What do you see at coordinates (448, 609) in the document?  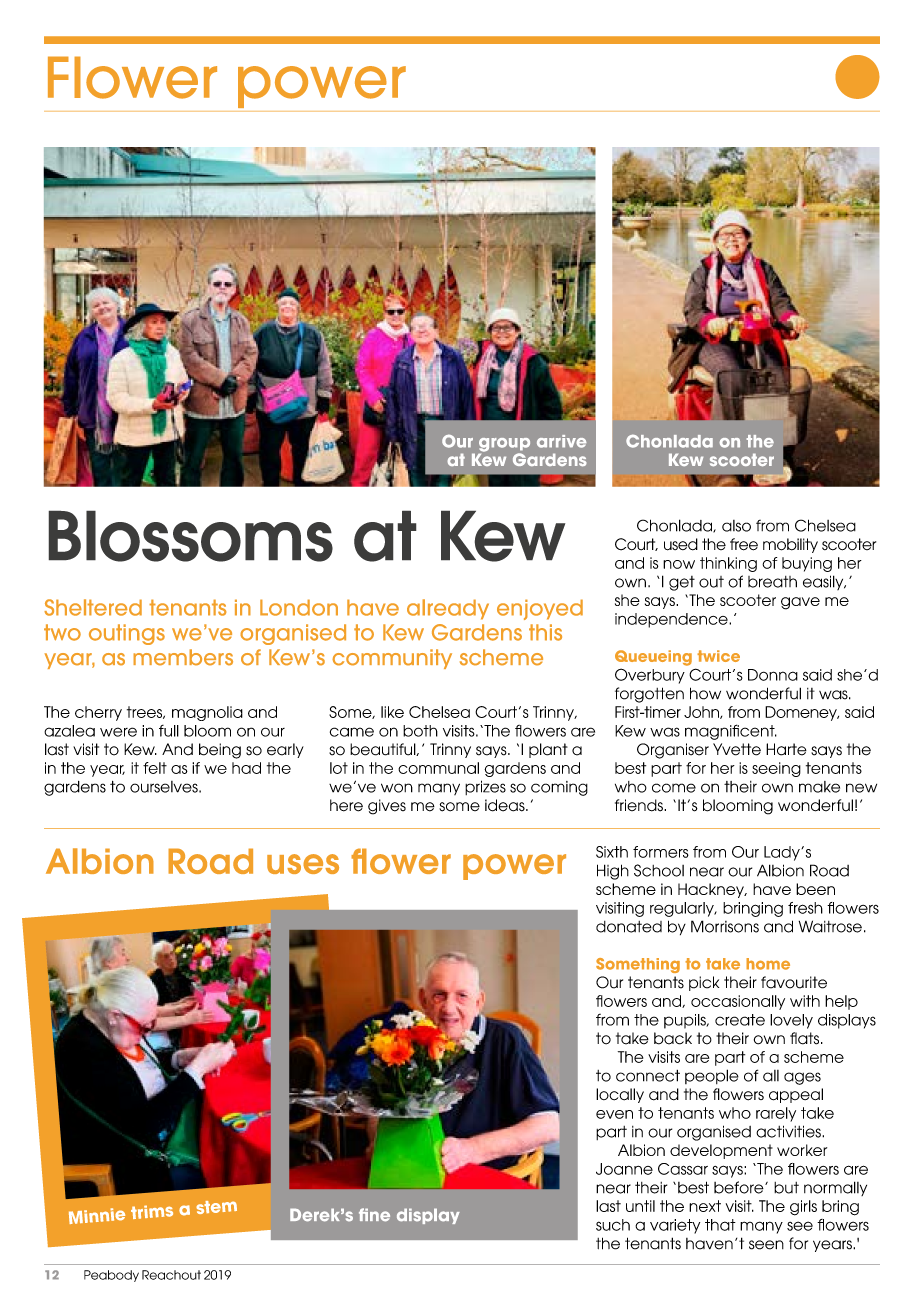 I see `already` at bounding box center [448, 609].
